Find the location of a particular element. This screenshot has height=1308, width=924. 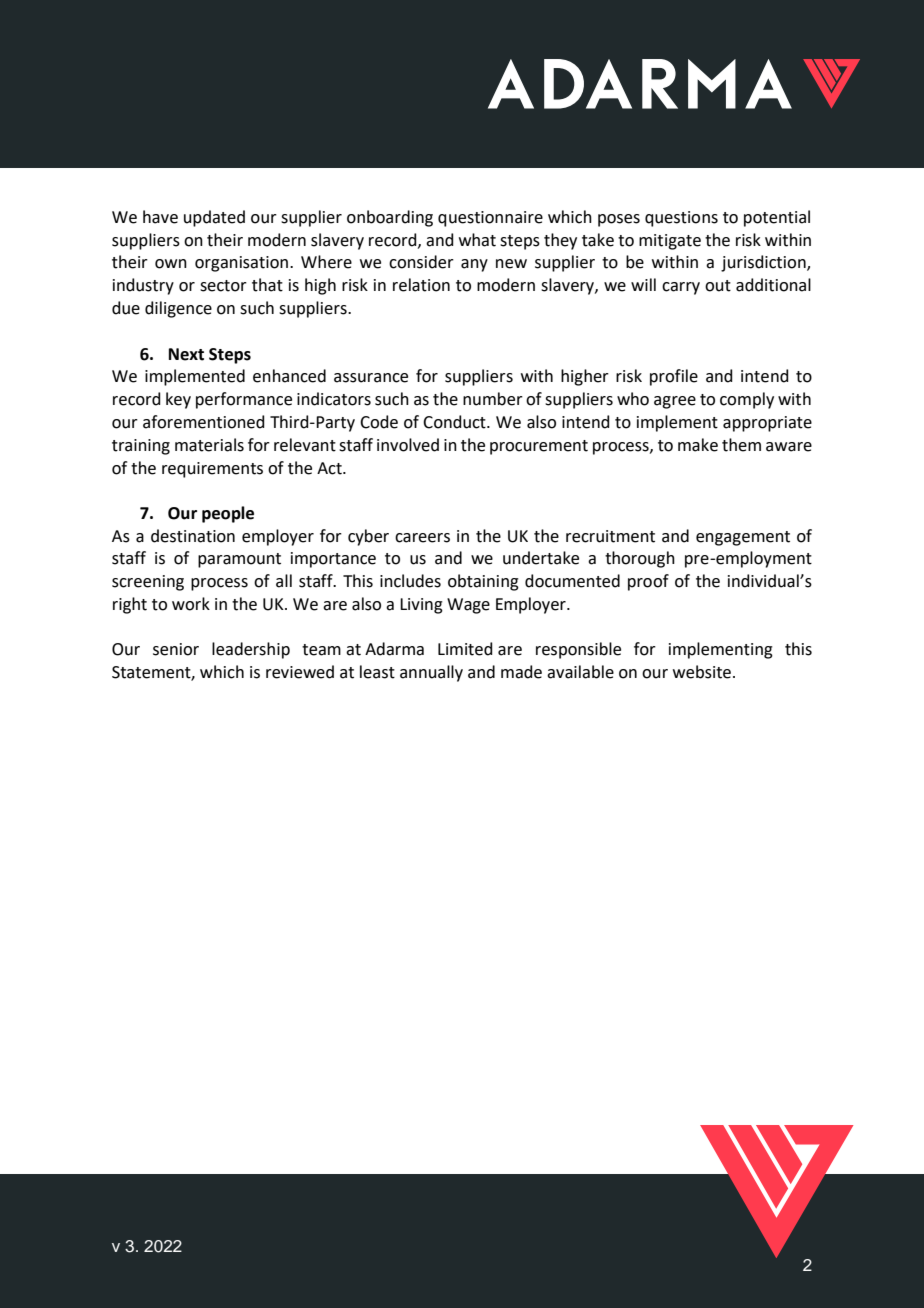

updated is located at coordinates (214, 218).
